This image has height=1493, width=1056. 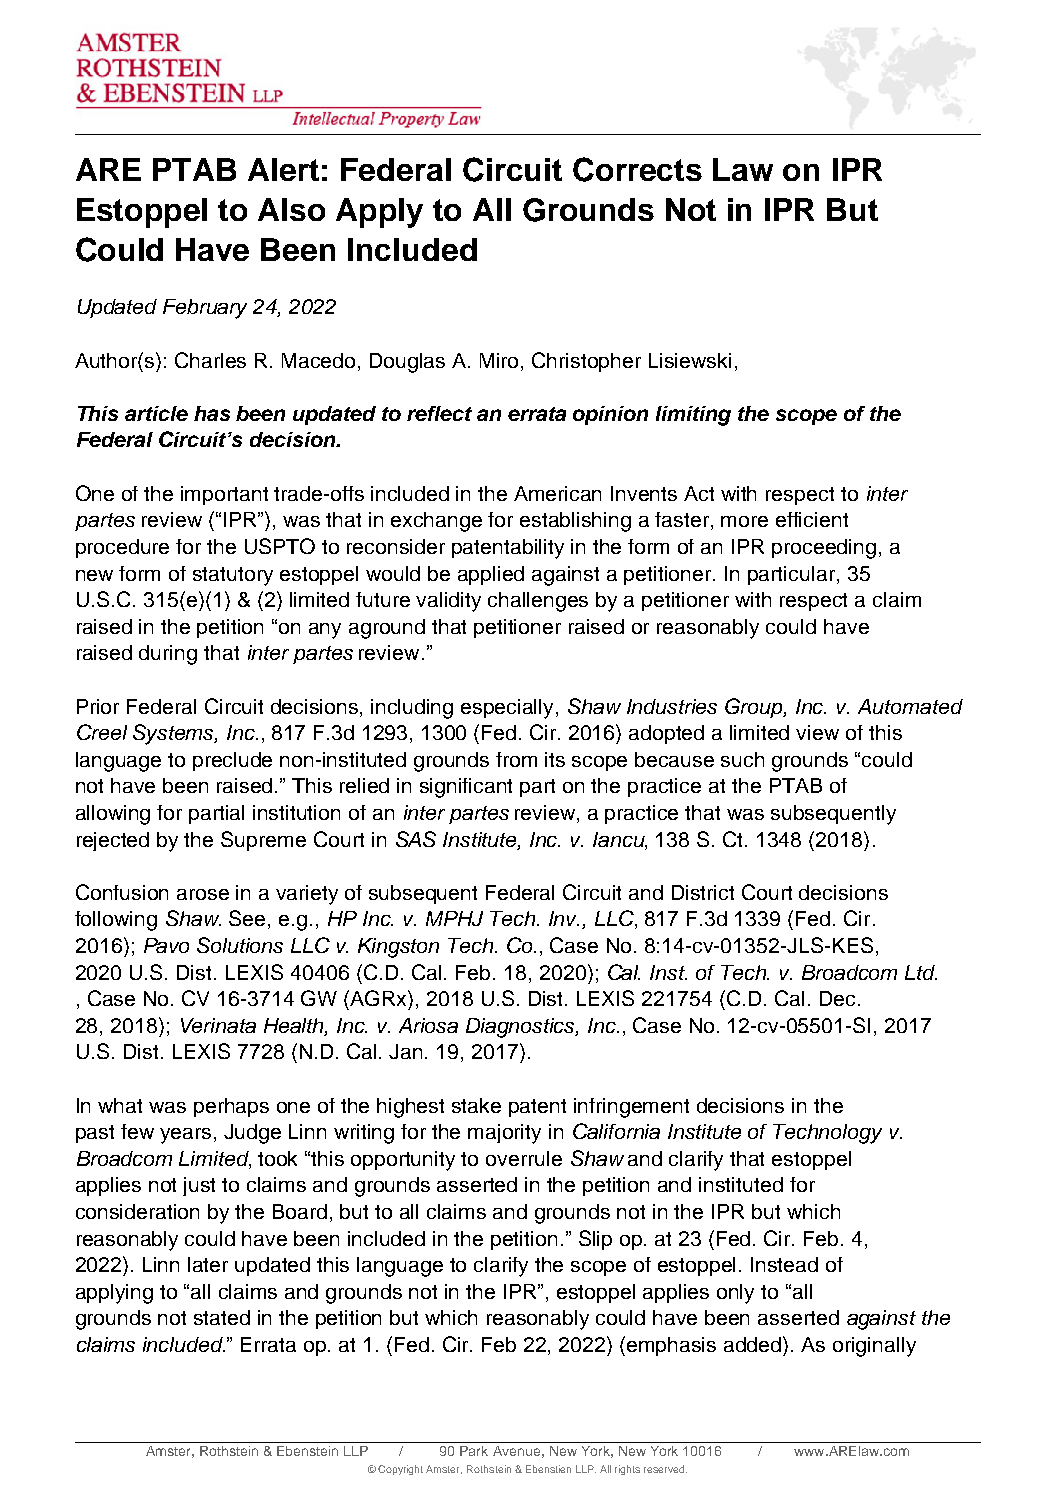 I want to click on challenges, so click(x=538, y=602).
